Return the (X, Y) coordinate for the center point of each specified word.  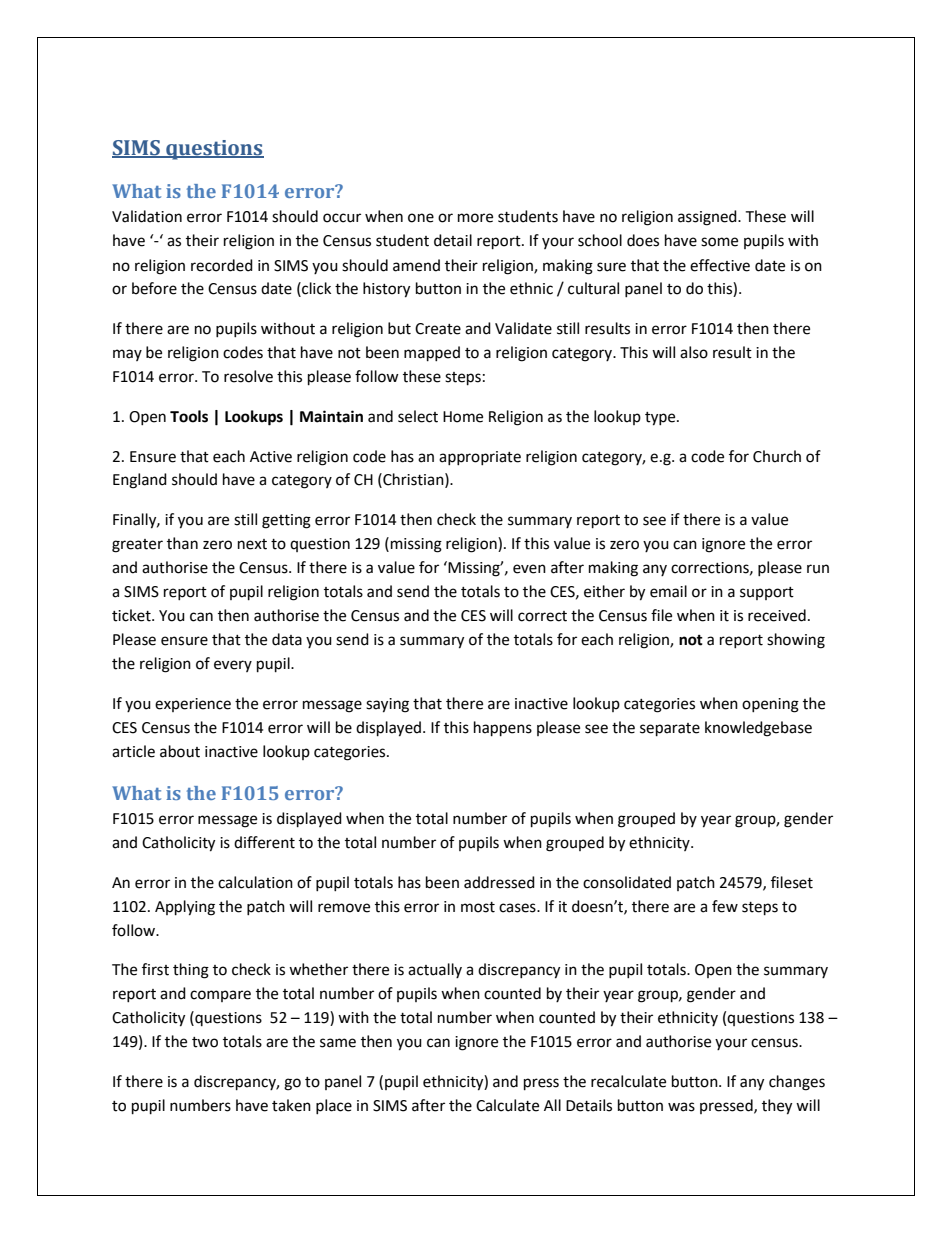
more (475, 218)
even (529, 569)
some (719, 242)
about (180, 751)
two (205, 1042)
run (818, 569)
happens (503, 729)
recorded (222, 265)
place (334, 1106)
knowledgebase (758, 729)
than (182, 543)
